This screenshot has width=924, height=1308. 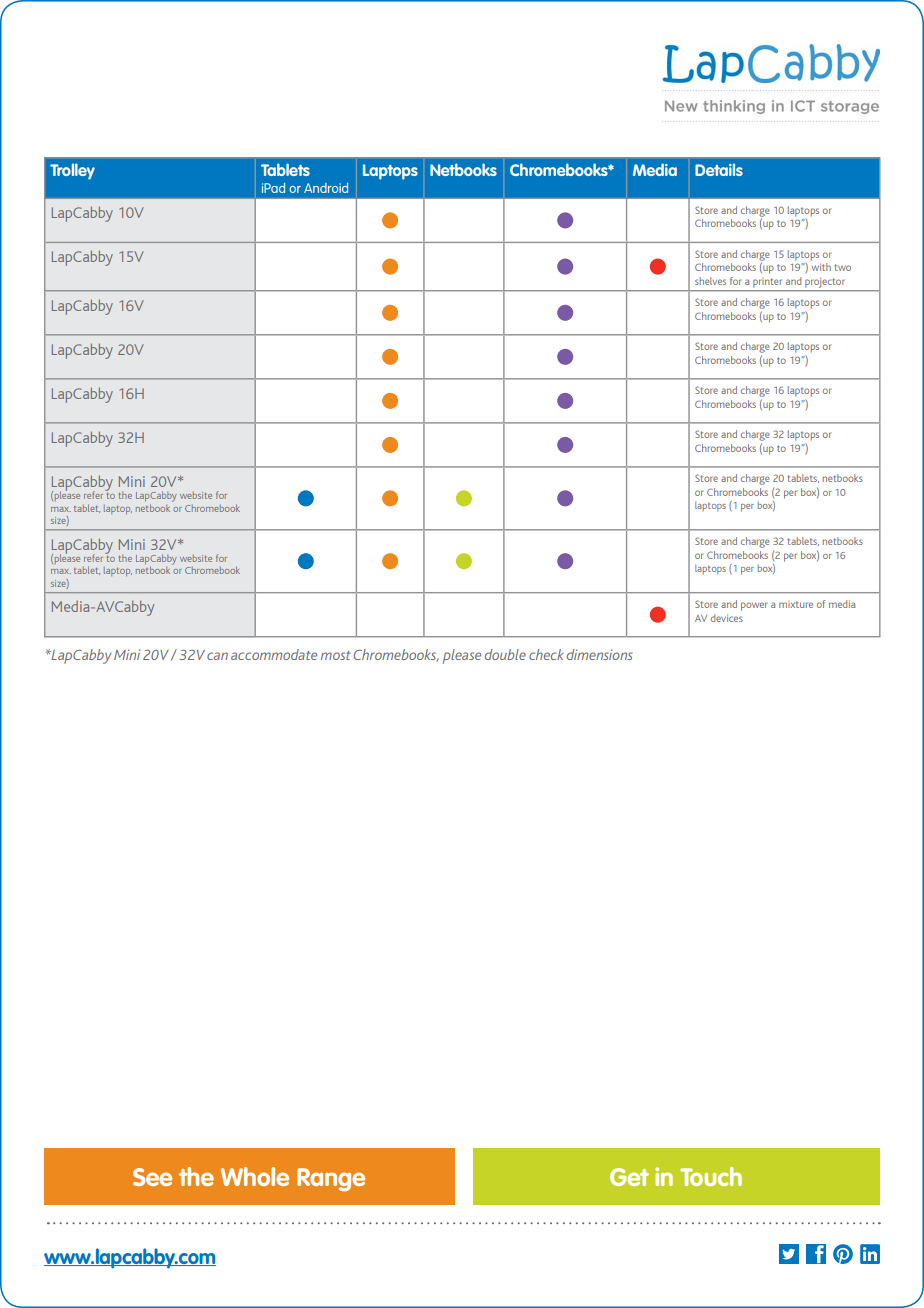 I want to click on devices, so click(x=727, y=618).
